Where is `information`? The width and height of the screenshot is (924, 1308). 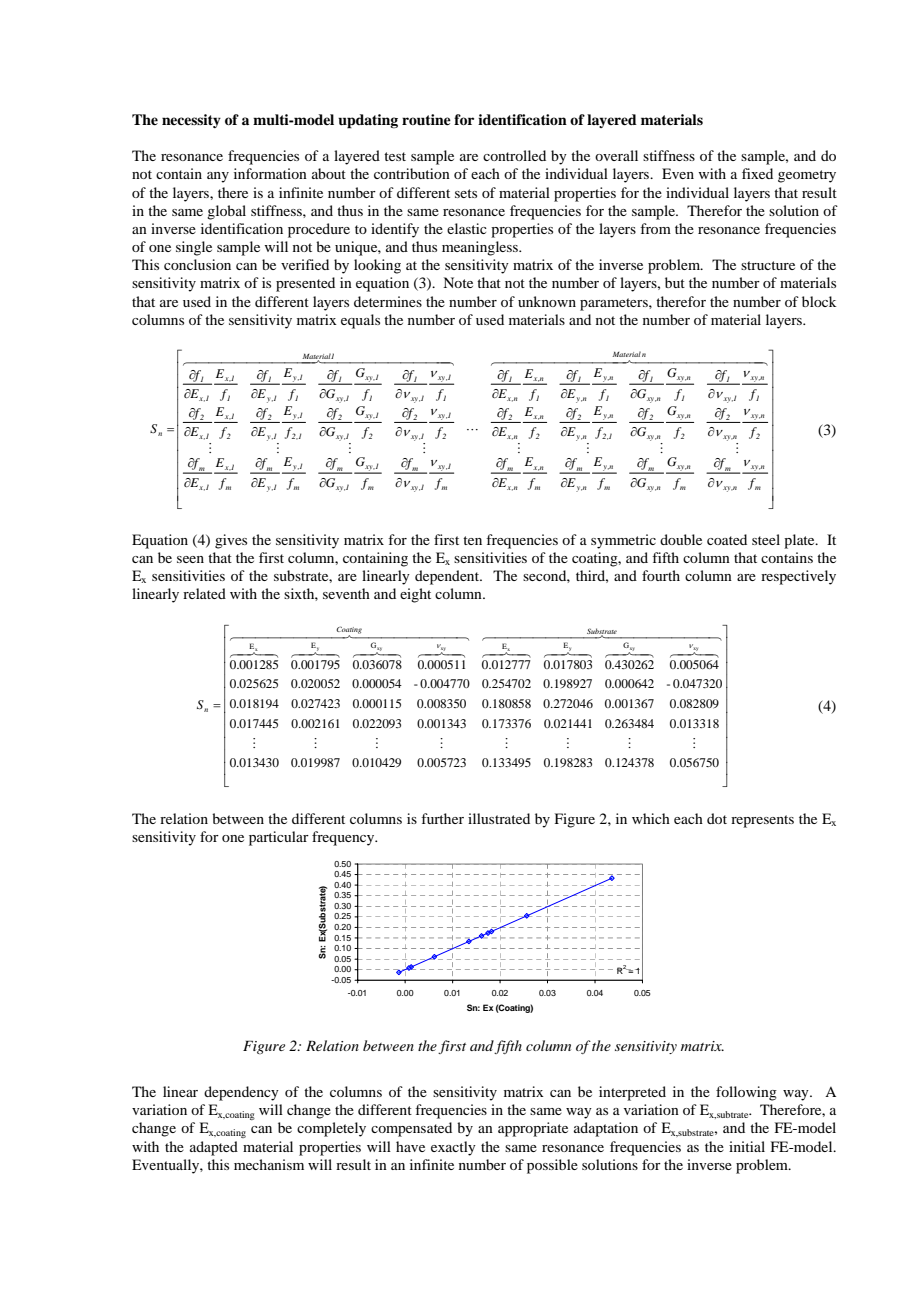
information is located at coordinates (270, 173).
